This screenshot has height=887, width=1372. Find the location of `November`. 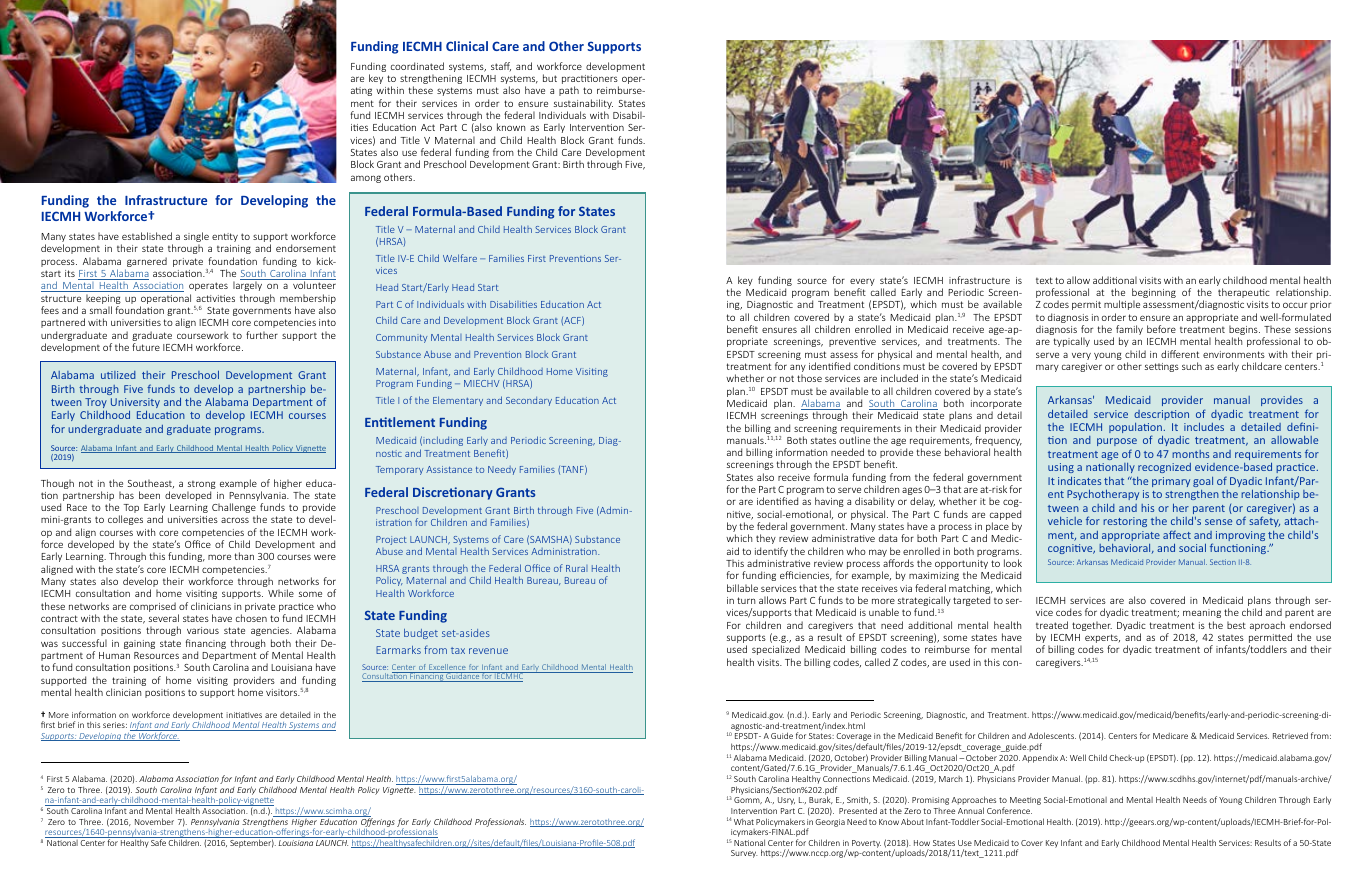

November is located at coordinates (154, 821).
